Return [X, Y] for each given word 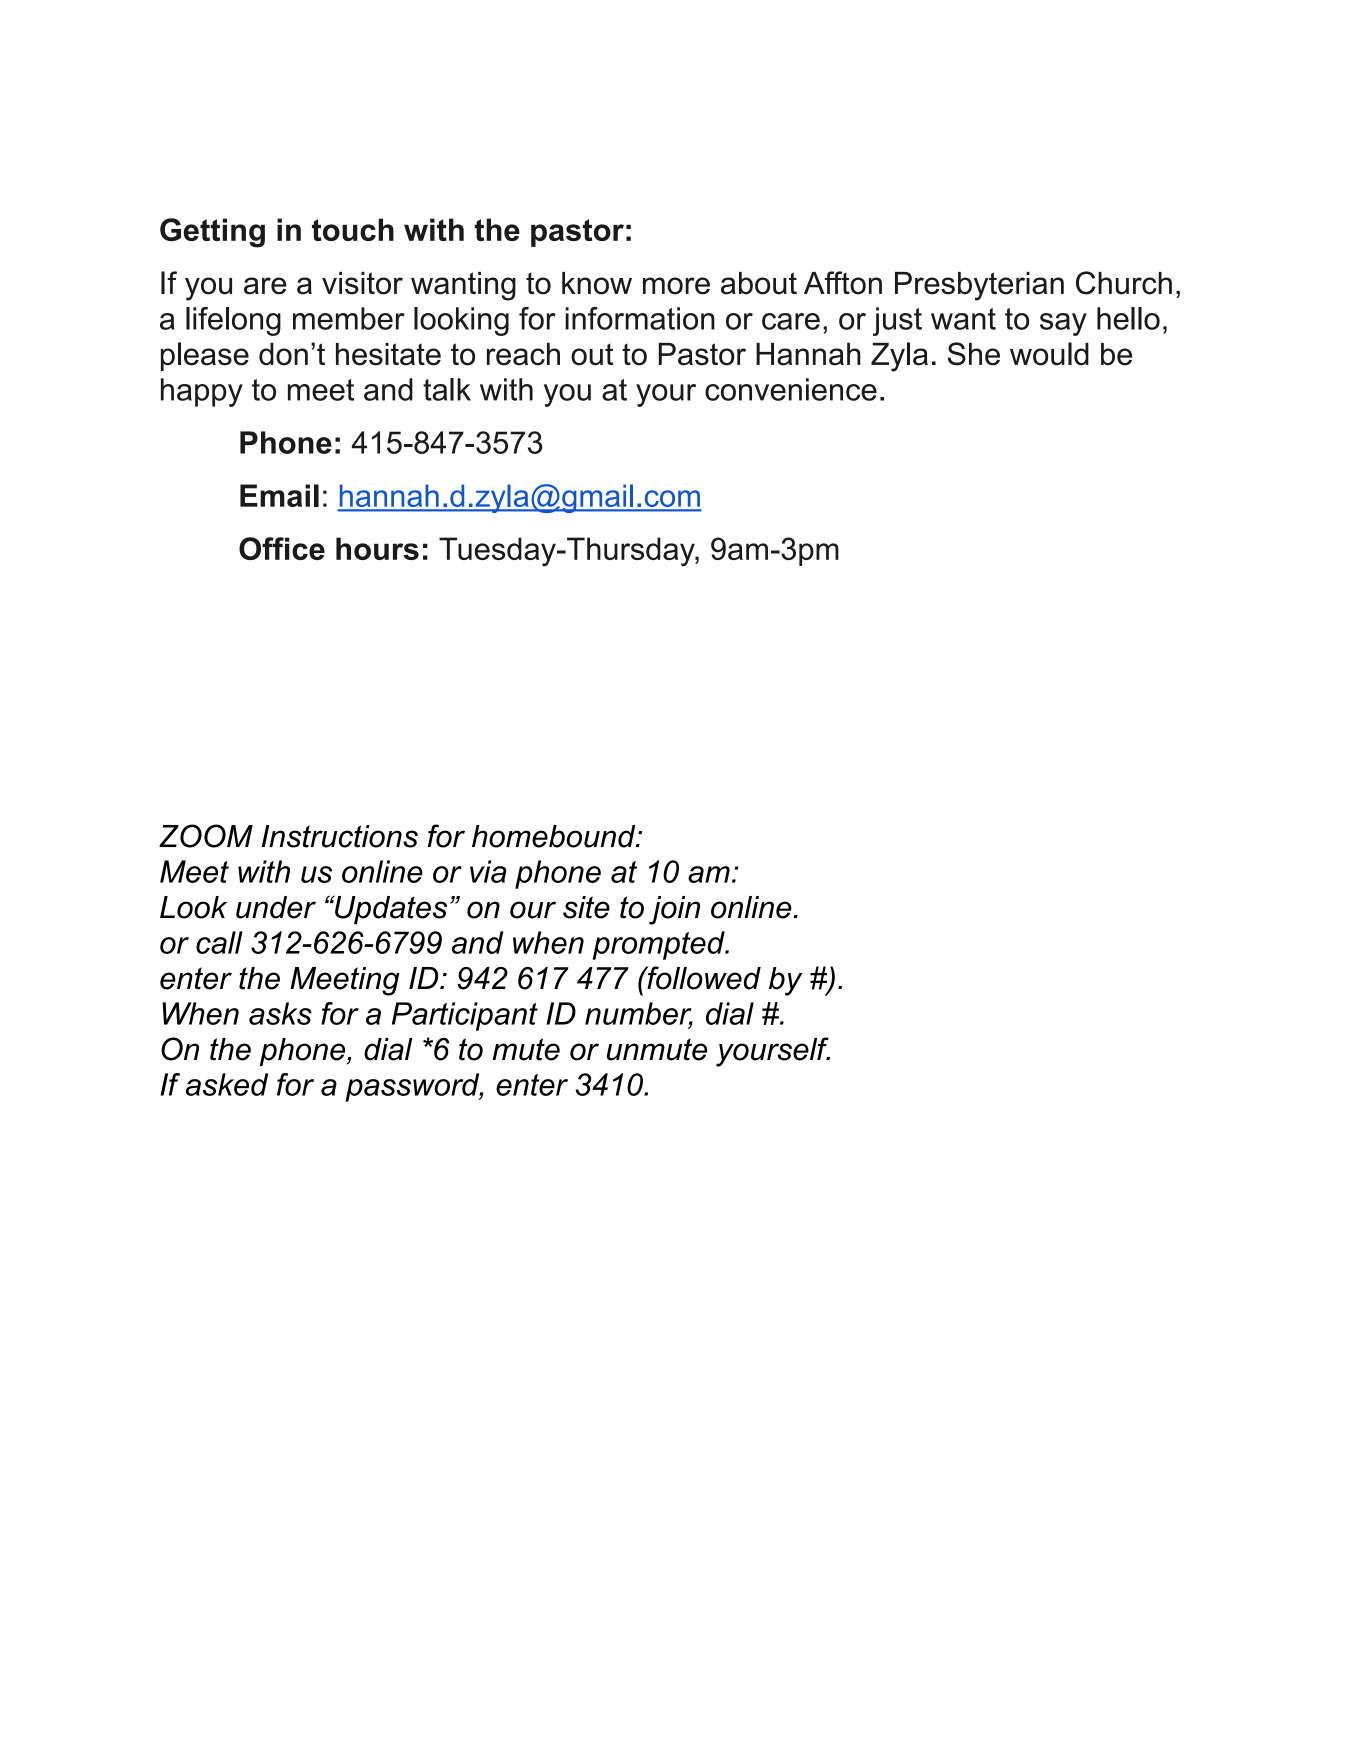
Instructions [340, 836]
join [674, 910]
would [1049, 354]
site [586, 907]
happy [202, 392]
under [276, 907]
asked [227, 1084]
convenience [791, 389]
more [676, 286]
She [974, 354]
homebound [555, 836]
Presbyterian [979, 286]
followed [703, 978]
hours [377, 548]
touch [353, 229]
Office [282, 548]
